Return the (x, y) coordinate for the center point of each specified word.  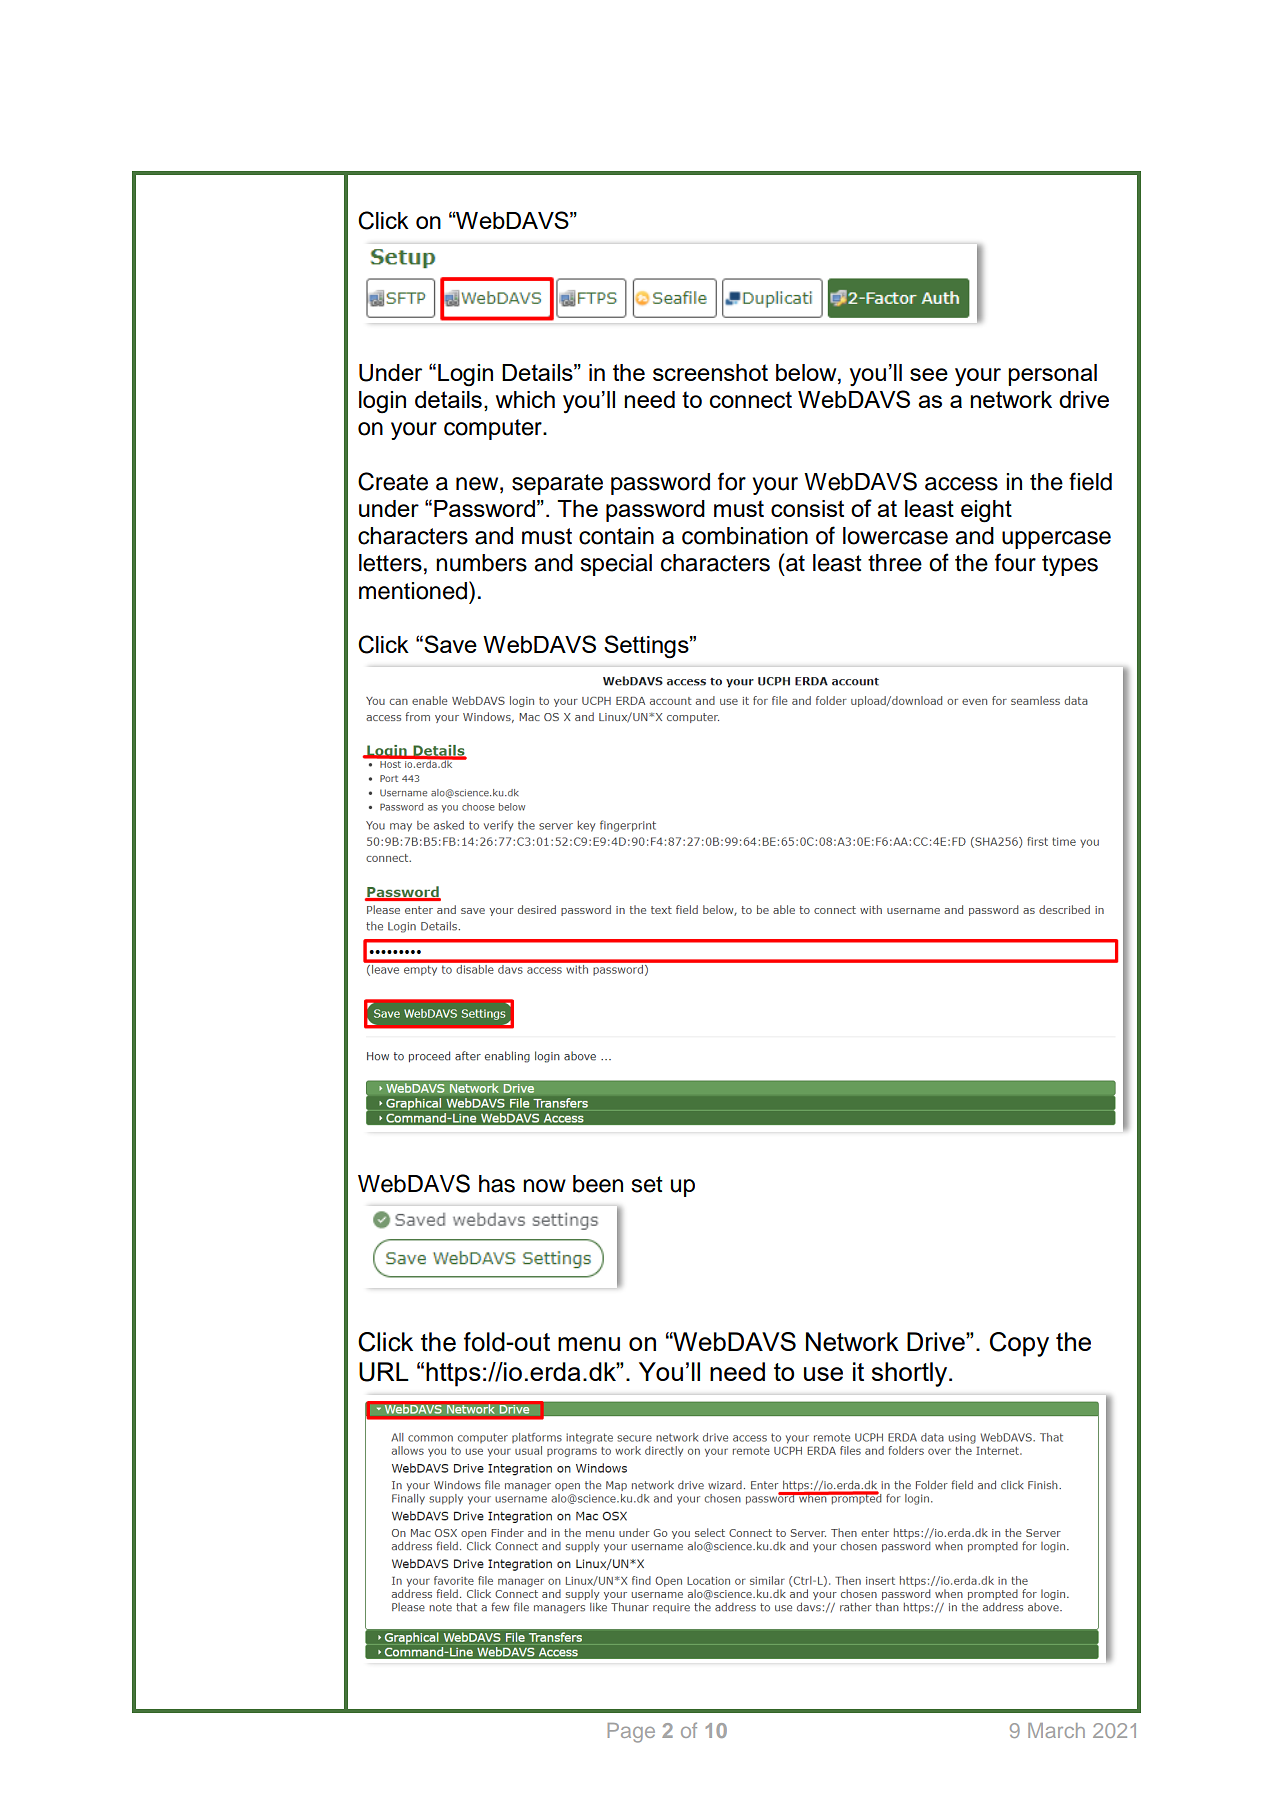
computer (494, 429)
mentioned (414, 590)
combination (745, 536)
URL (384, 1372)
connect (751, 399)
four (1015, 562)
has (497, 1184)
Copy (1019, 1344)
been (598, 1184)
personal (1052, 375)
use (823, 1374)
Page (631, 1733)
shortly (911, 1374)
